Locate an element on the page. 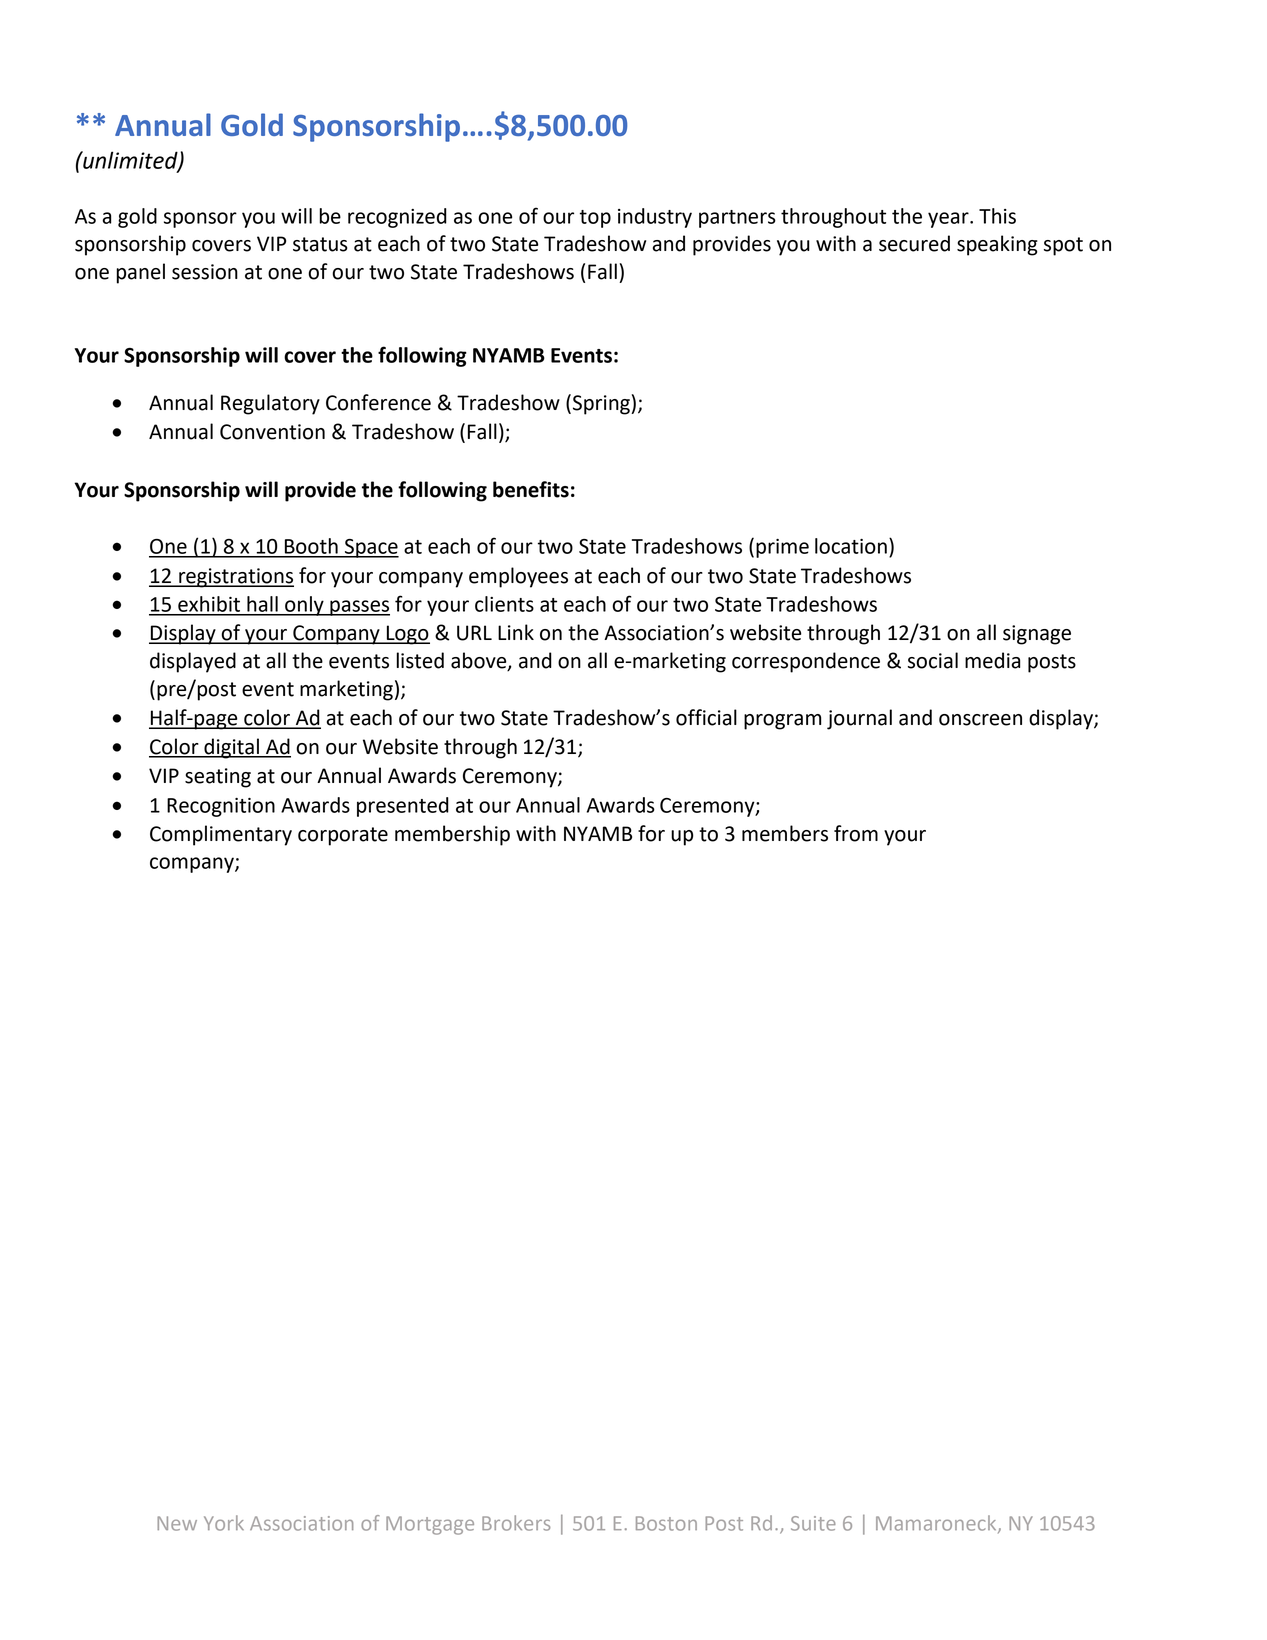  from is located at coordinates (856, 833).
